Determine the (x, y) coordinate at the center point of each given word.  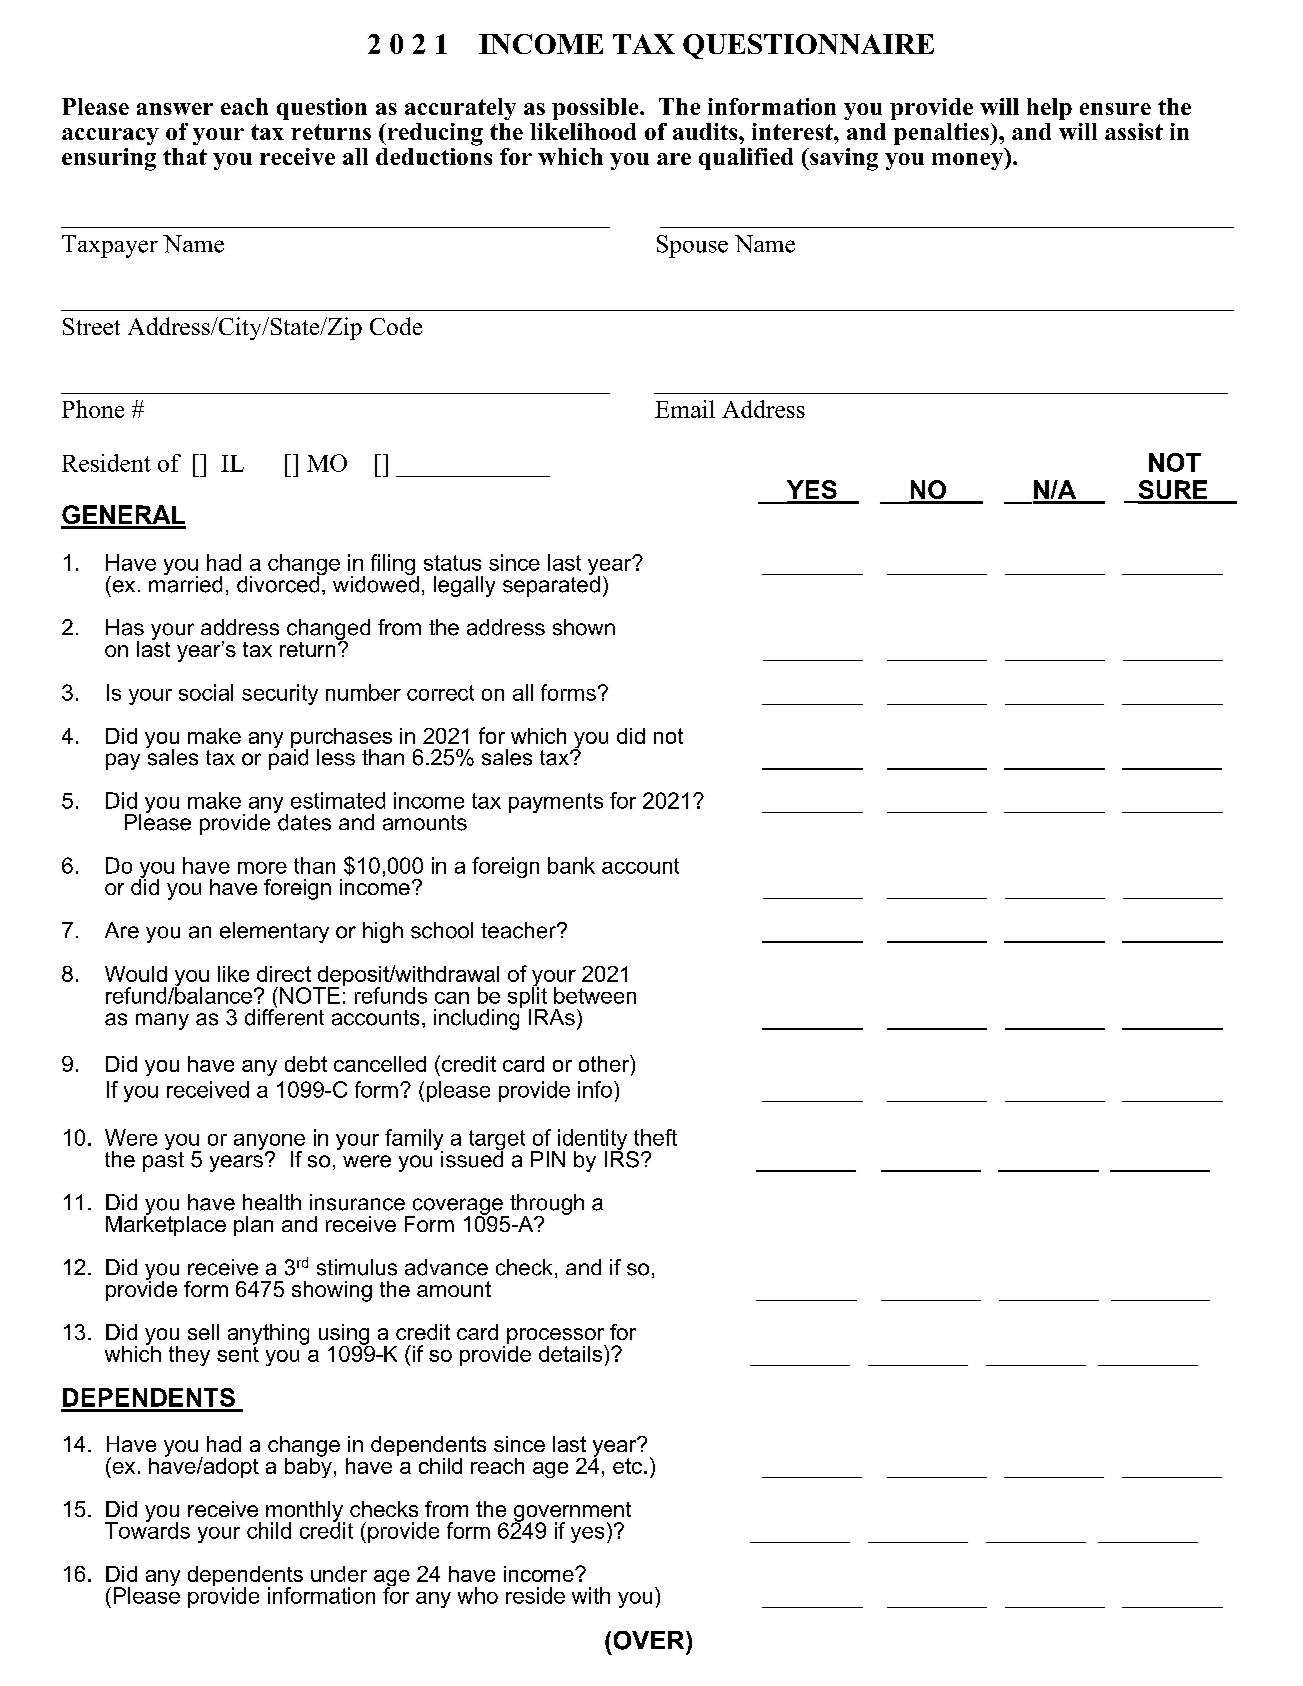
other (605, 1063)
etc (629, 1466)
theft (655, 1137)
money (969, 161)
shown (584, 627)
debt (306, 1064)
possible (596, 109)
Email (685, 409)
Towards (147, 1529)
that (185, 156)
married (185, 583)
